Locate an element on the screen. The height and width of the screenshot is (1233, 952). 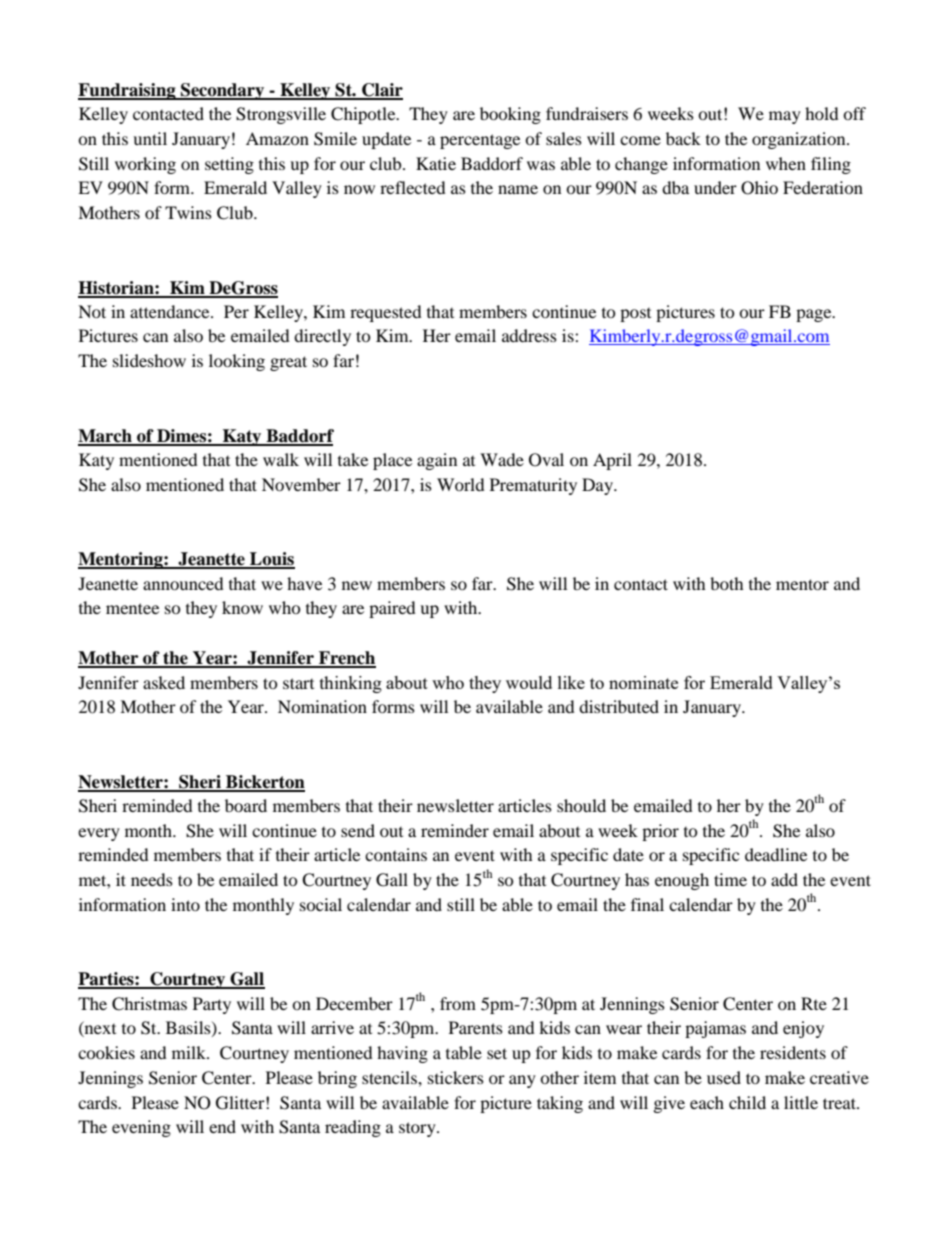
evening is located at coordinates (141, 1128).
